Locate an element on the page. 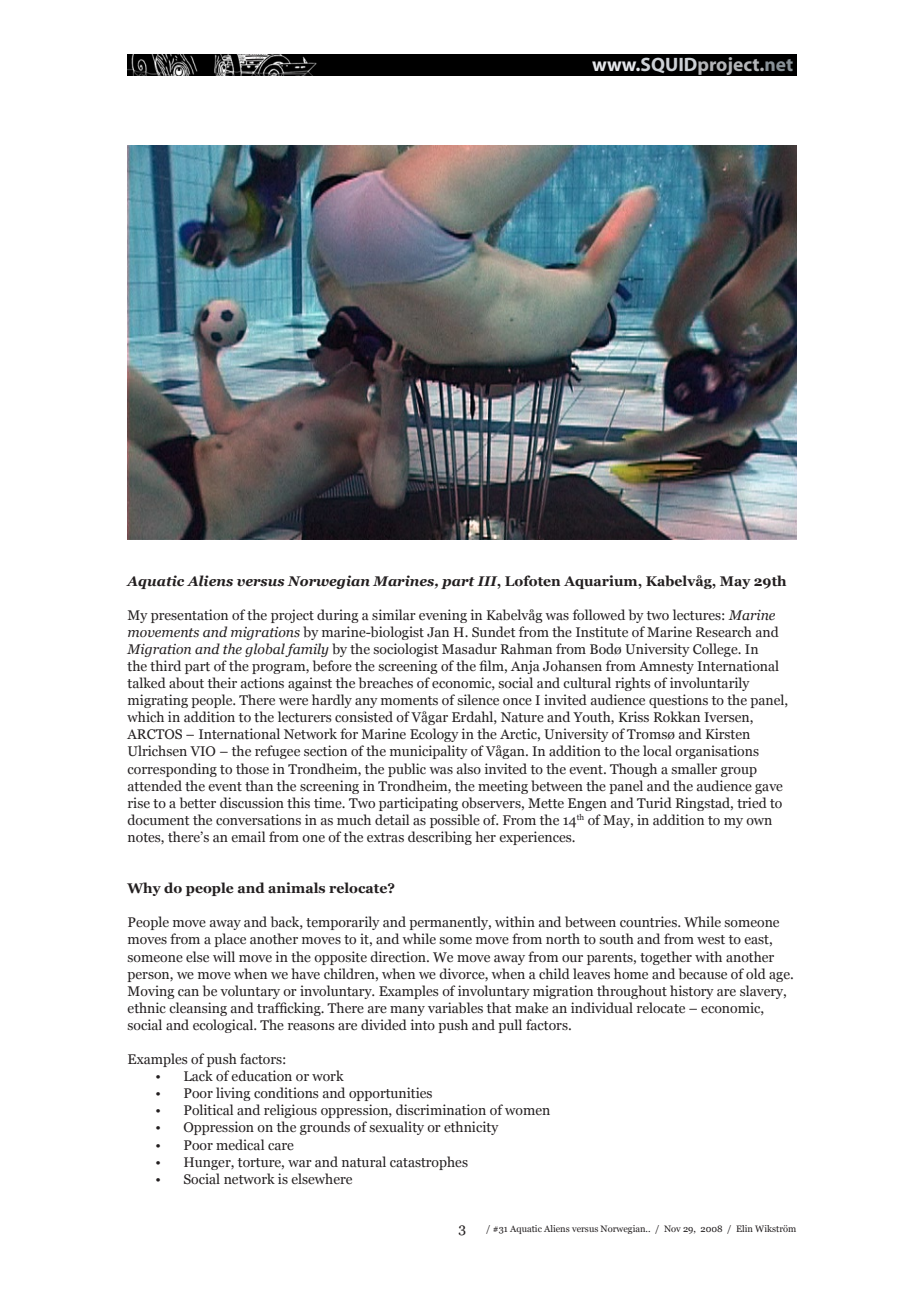  Jan is located at coordinates (438, 632).
